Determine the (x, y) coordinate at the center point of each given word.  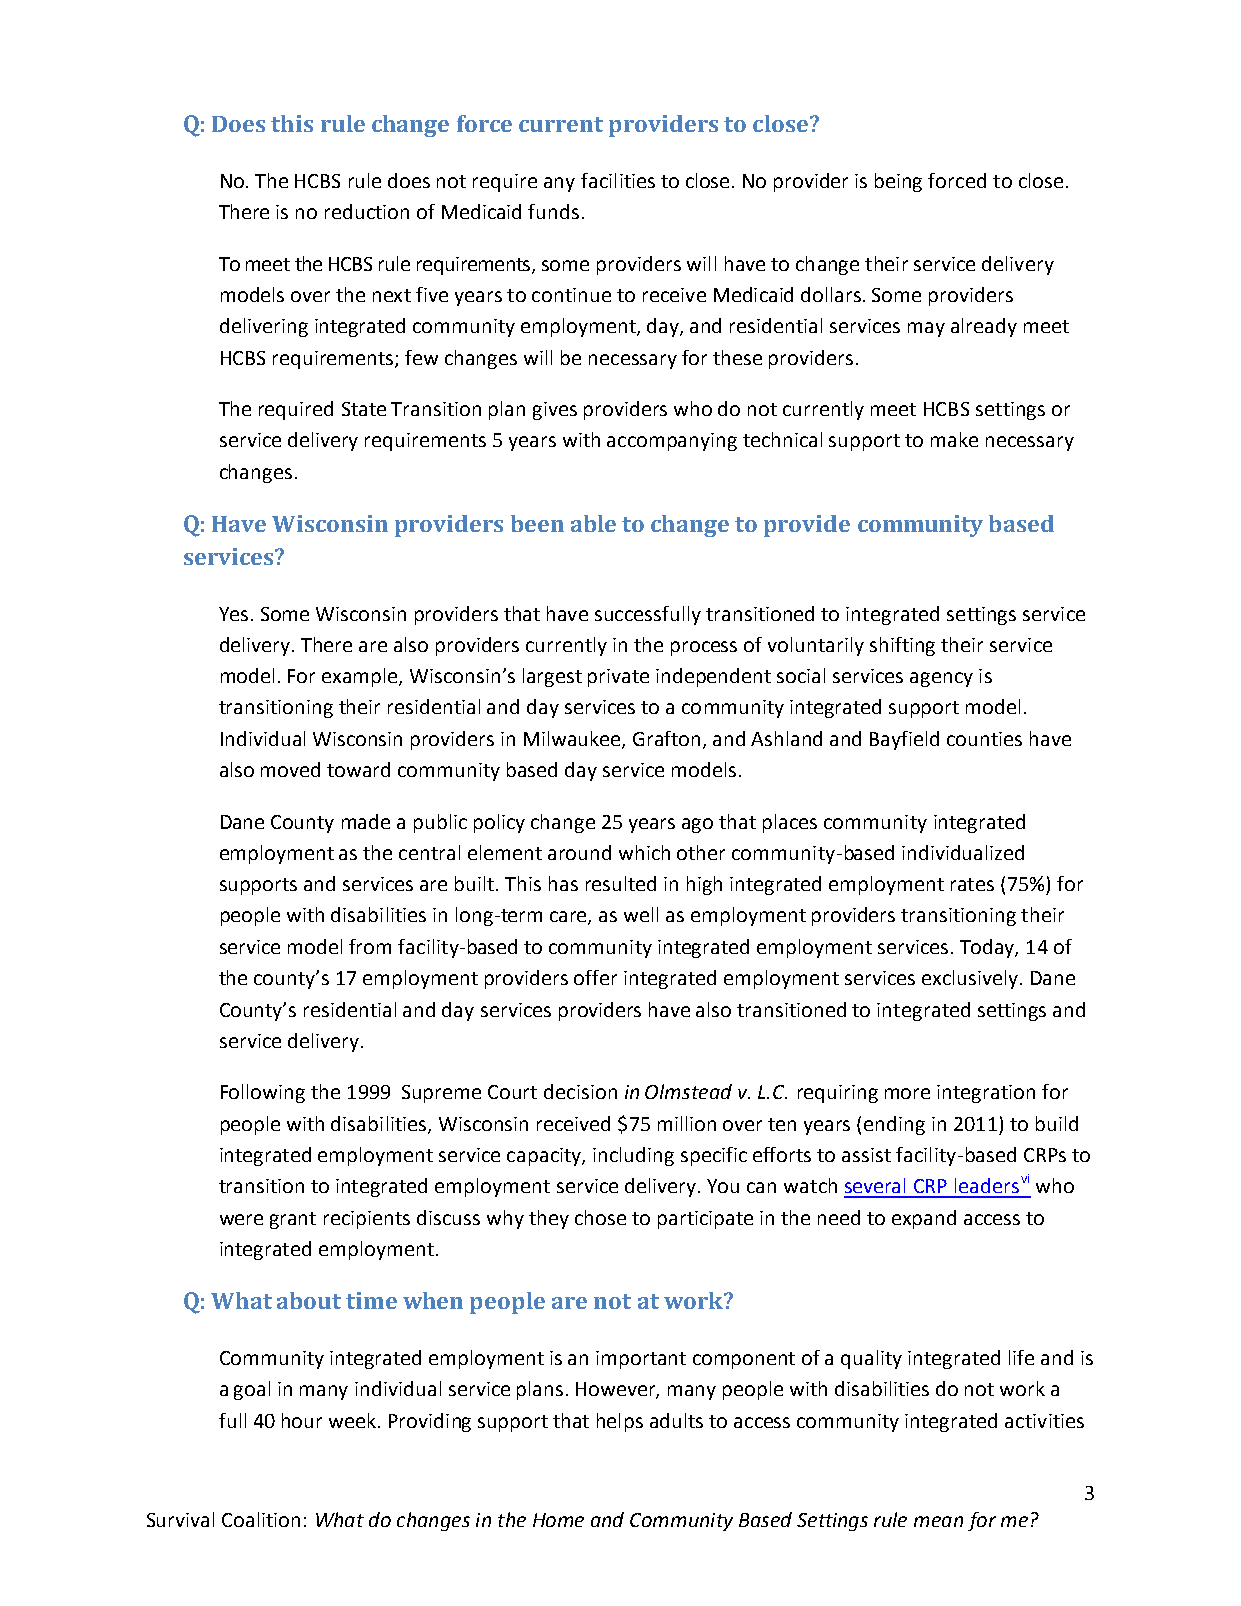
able (593, 523)
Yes (233, 614)
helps (620, 1422)
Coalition (261, 1519)
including (633, 1156)
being (898, 182)
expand (924, 1219)
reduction (367, 211)
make (954, 439)
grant (293, 1220)
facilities (618, 180)
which (644, 852)
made (366, 821)
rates (972, 884)
